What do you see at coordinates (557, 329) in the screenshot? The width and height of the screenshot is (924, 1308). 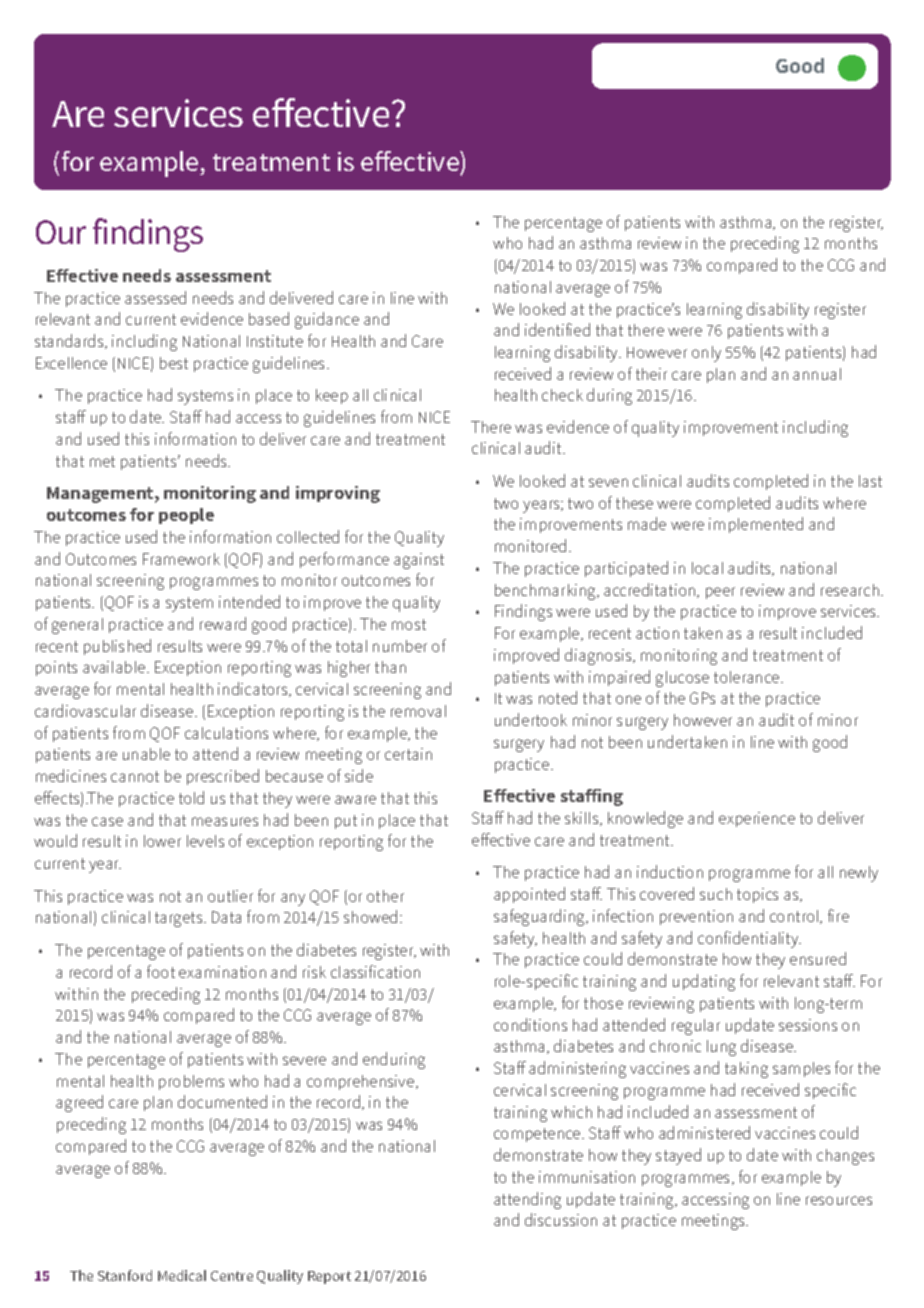 I see `identified` at bounding box center [557, 329].
